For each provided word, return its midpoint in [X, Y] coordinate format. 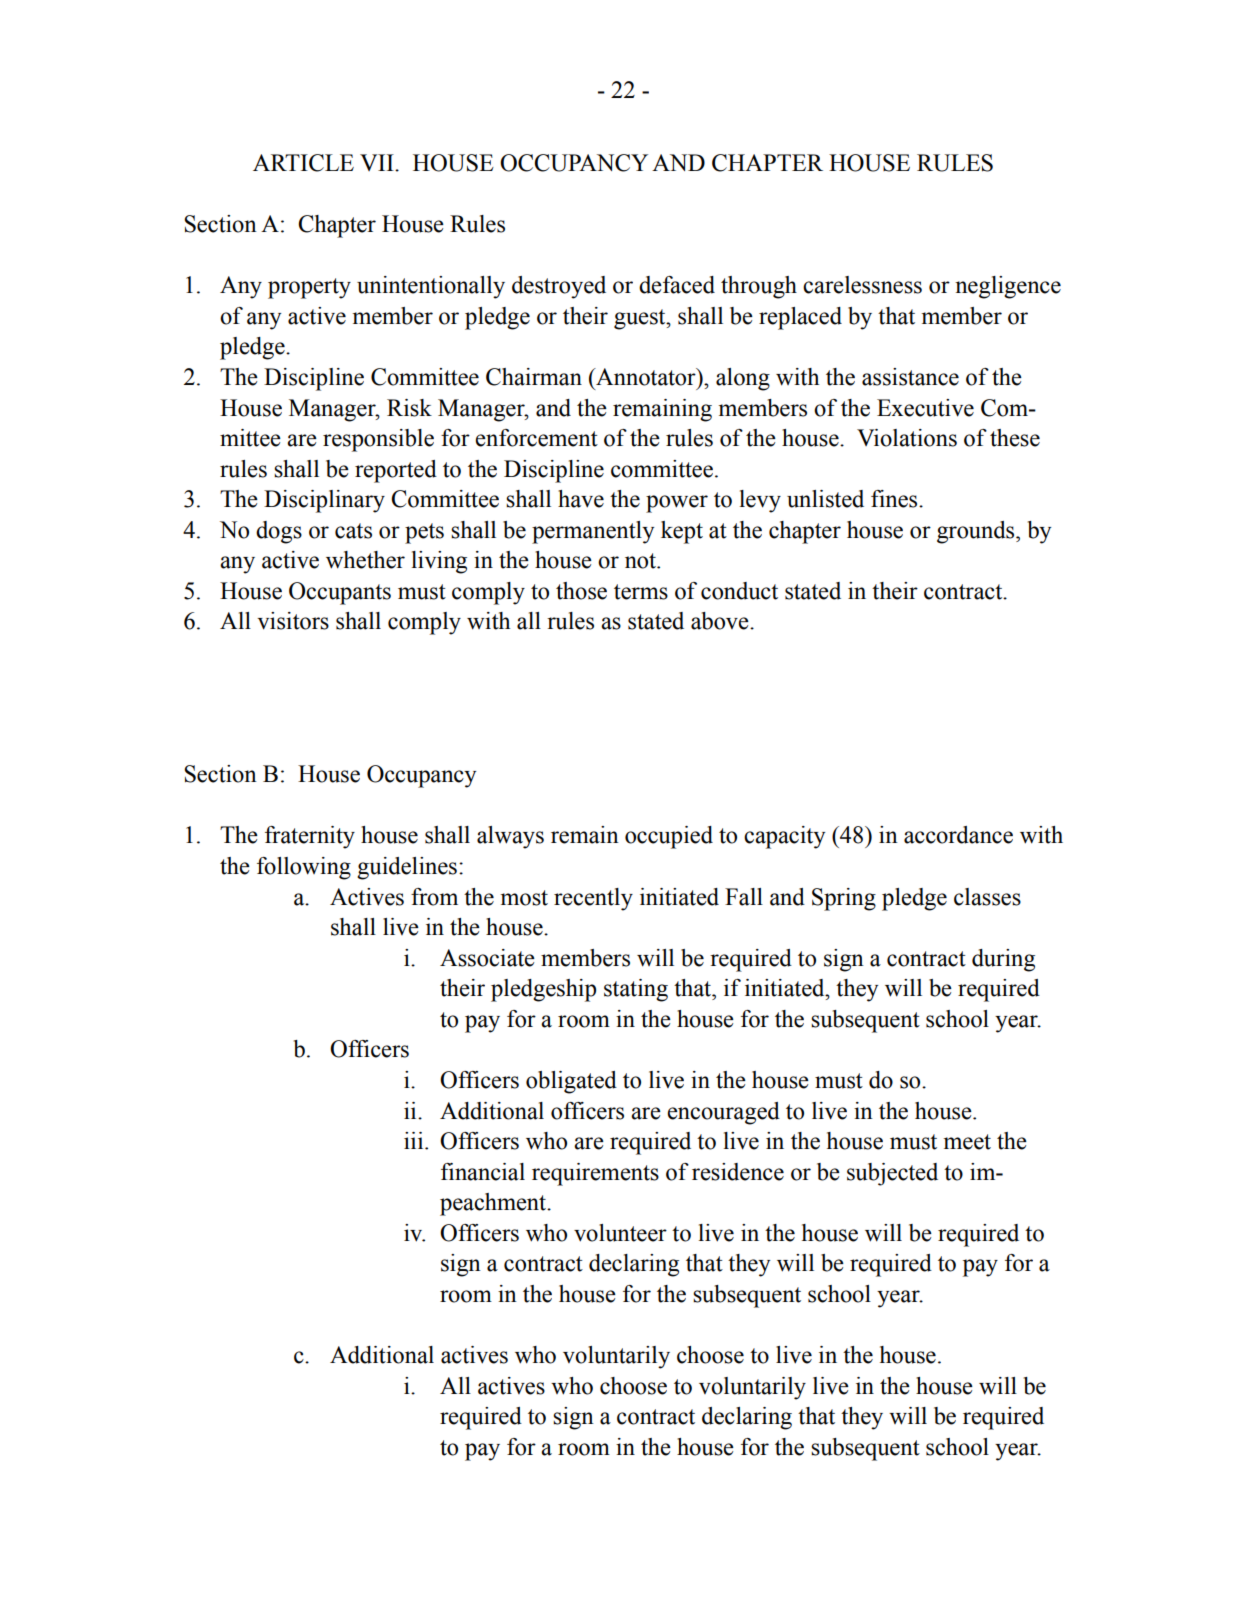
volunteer [620, 1233]
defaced [677, 285]
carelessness [862, 285]
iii [415, 1140]
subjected [892, 1174]
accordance [958, 835]
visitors [293, 621]
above [721, 621]
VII [378, 162]
